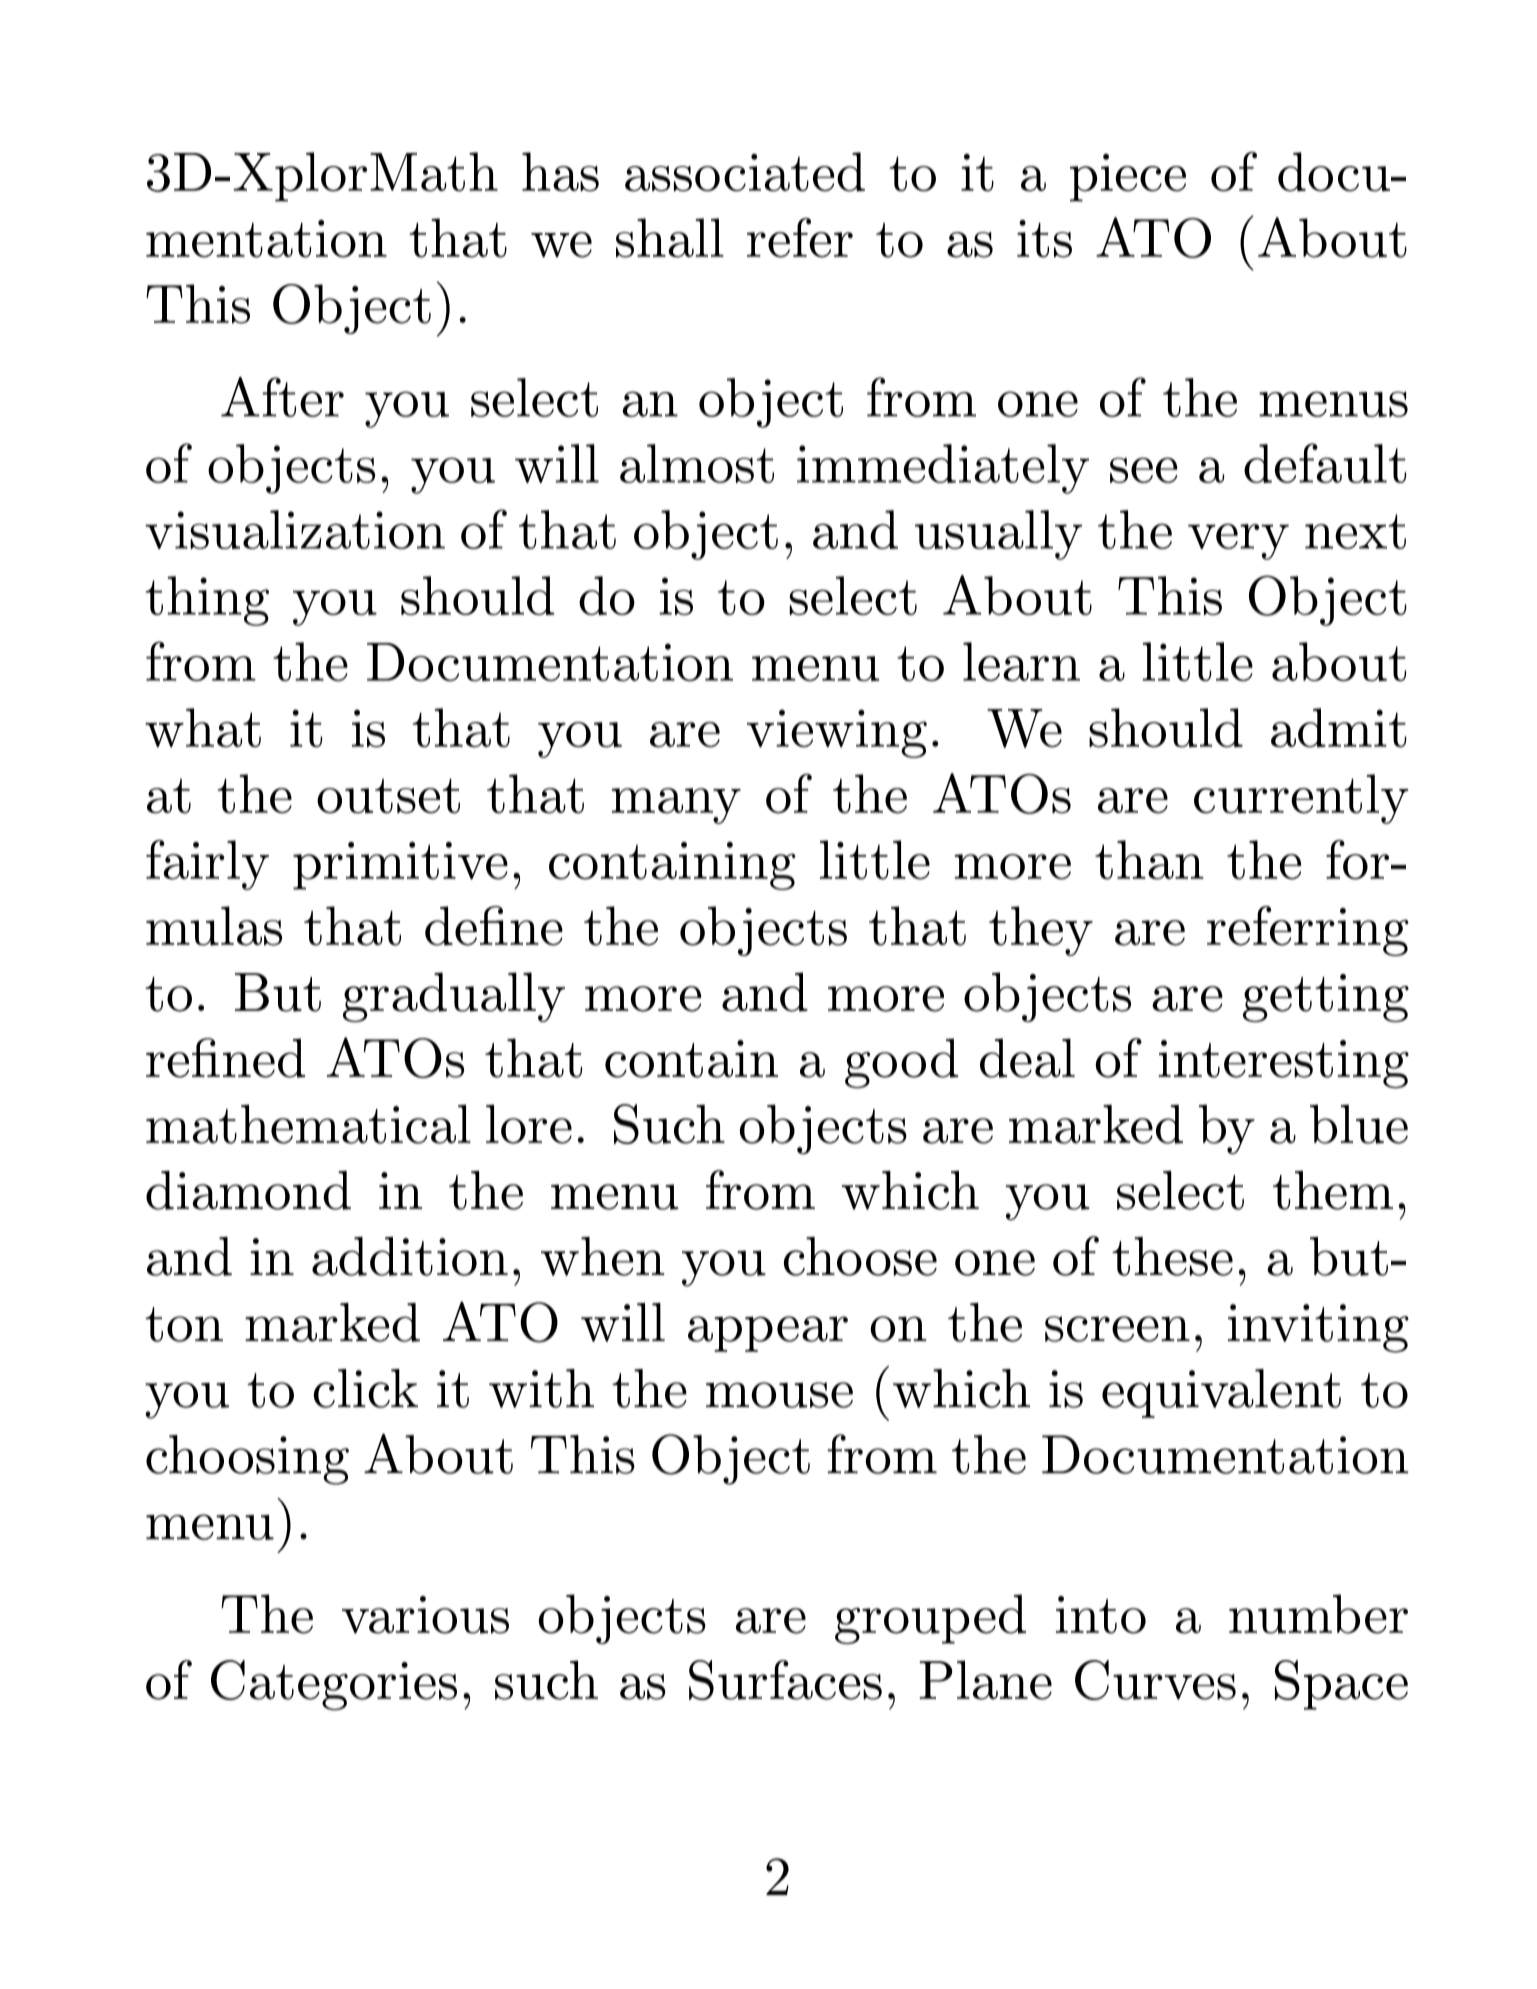 The width and height of the image is (1537, 1989). What do you see at coordinates (203, 727) in the image?
I see `what` at bounding box center [203, 727].
